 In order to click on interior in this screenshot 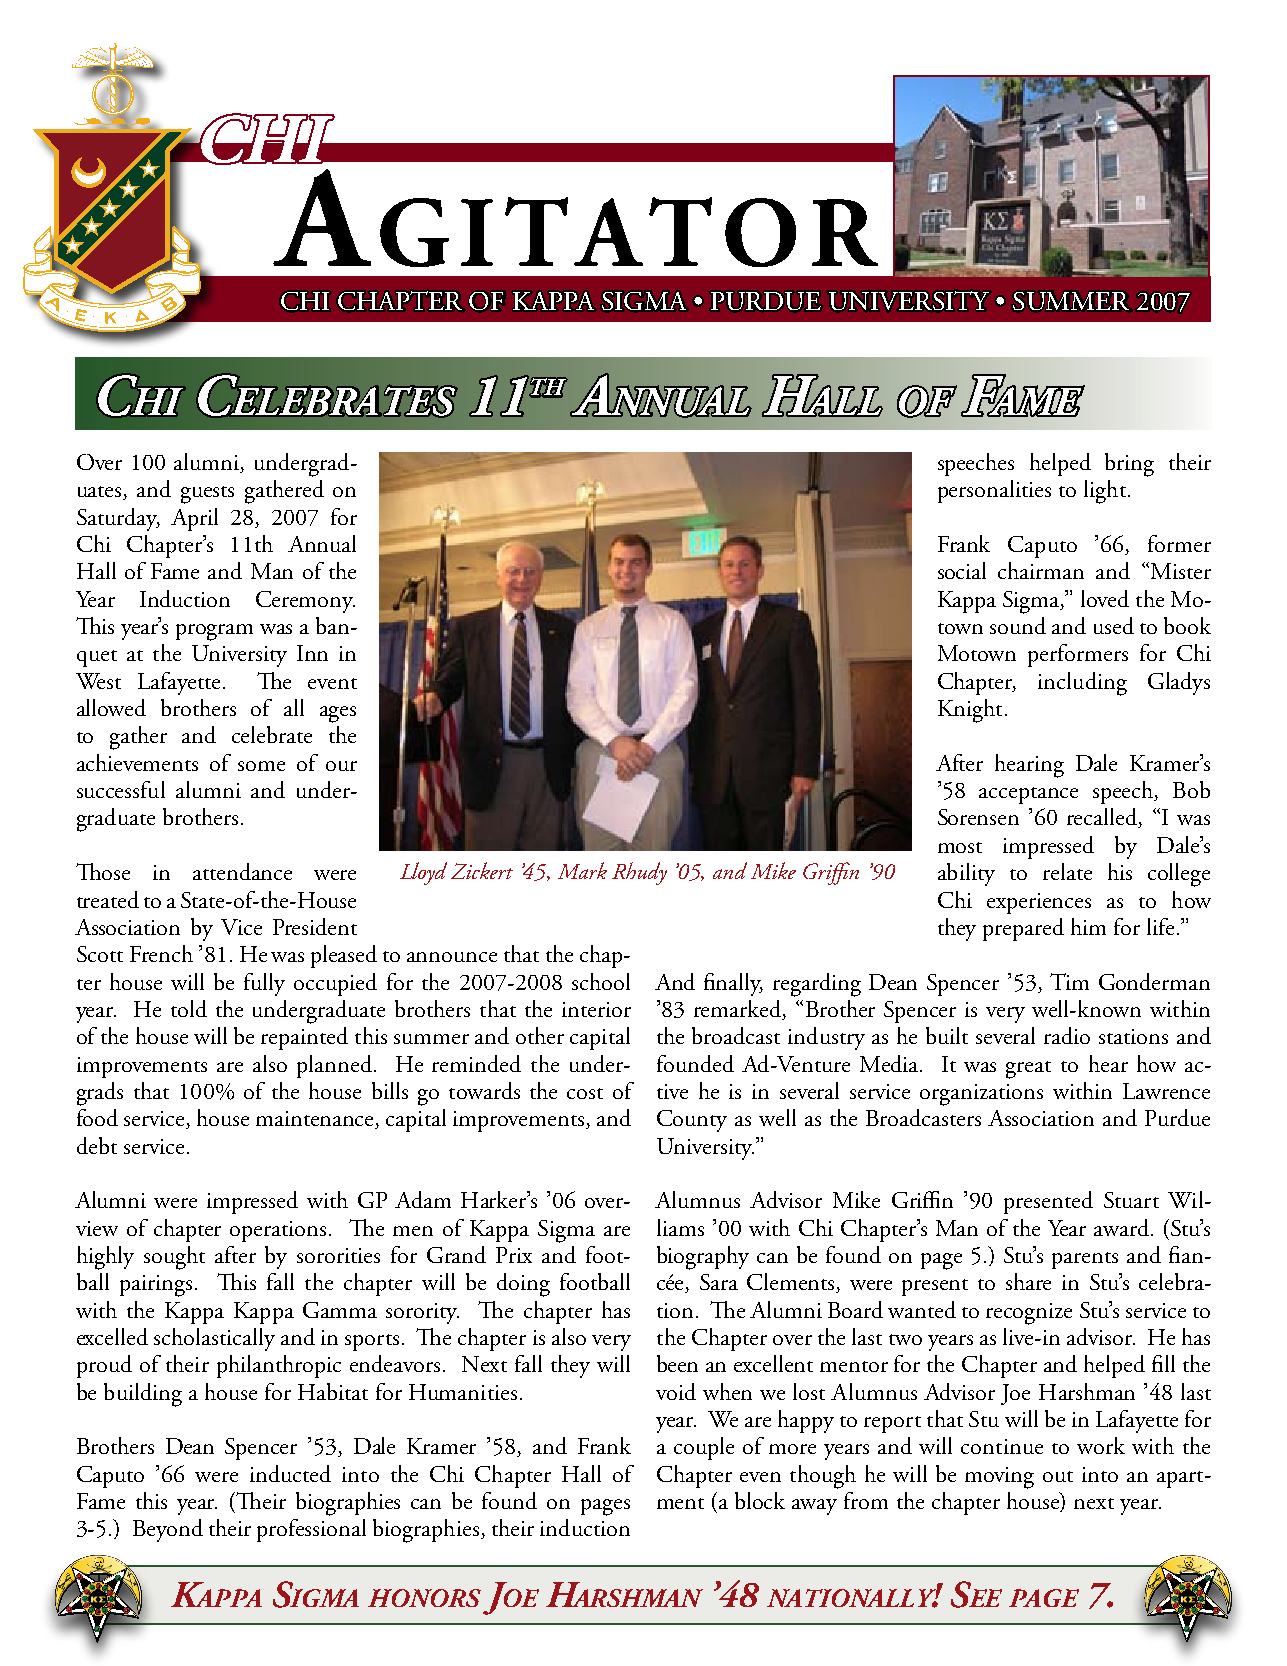, I will do `click(596, 1009)`.
